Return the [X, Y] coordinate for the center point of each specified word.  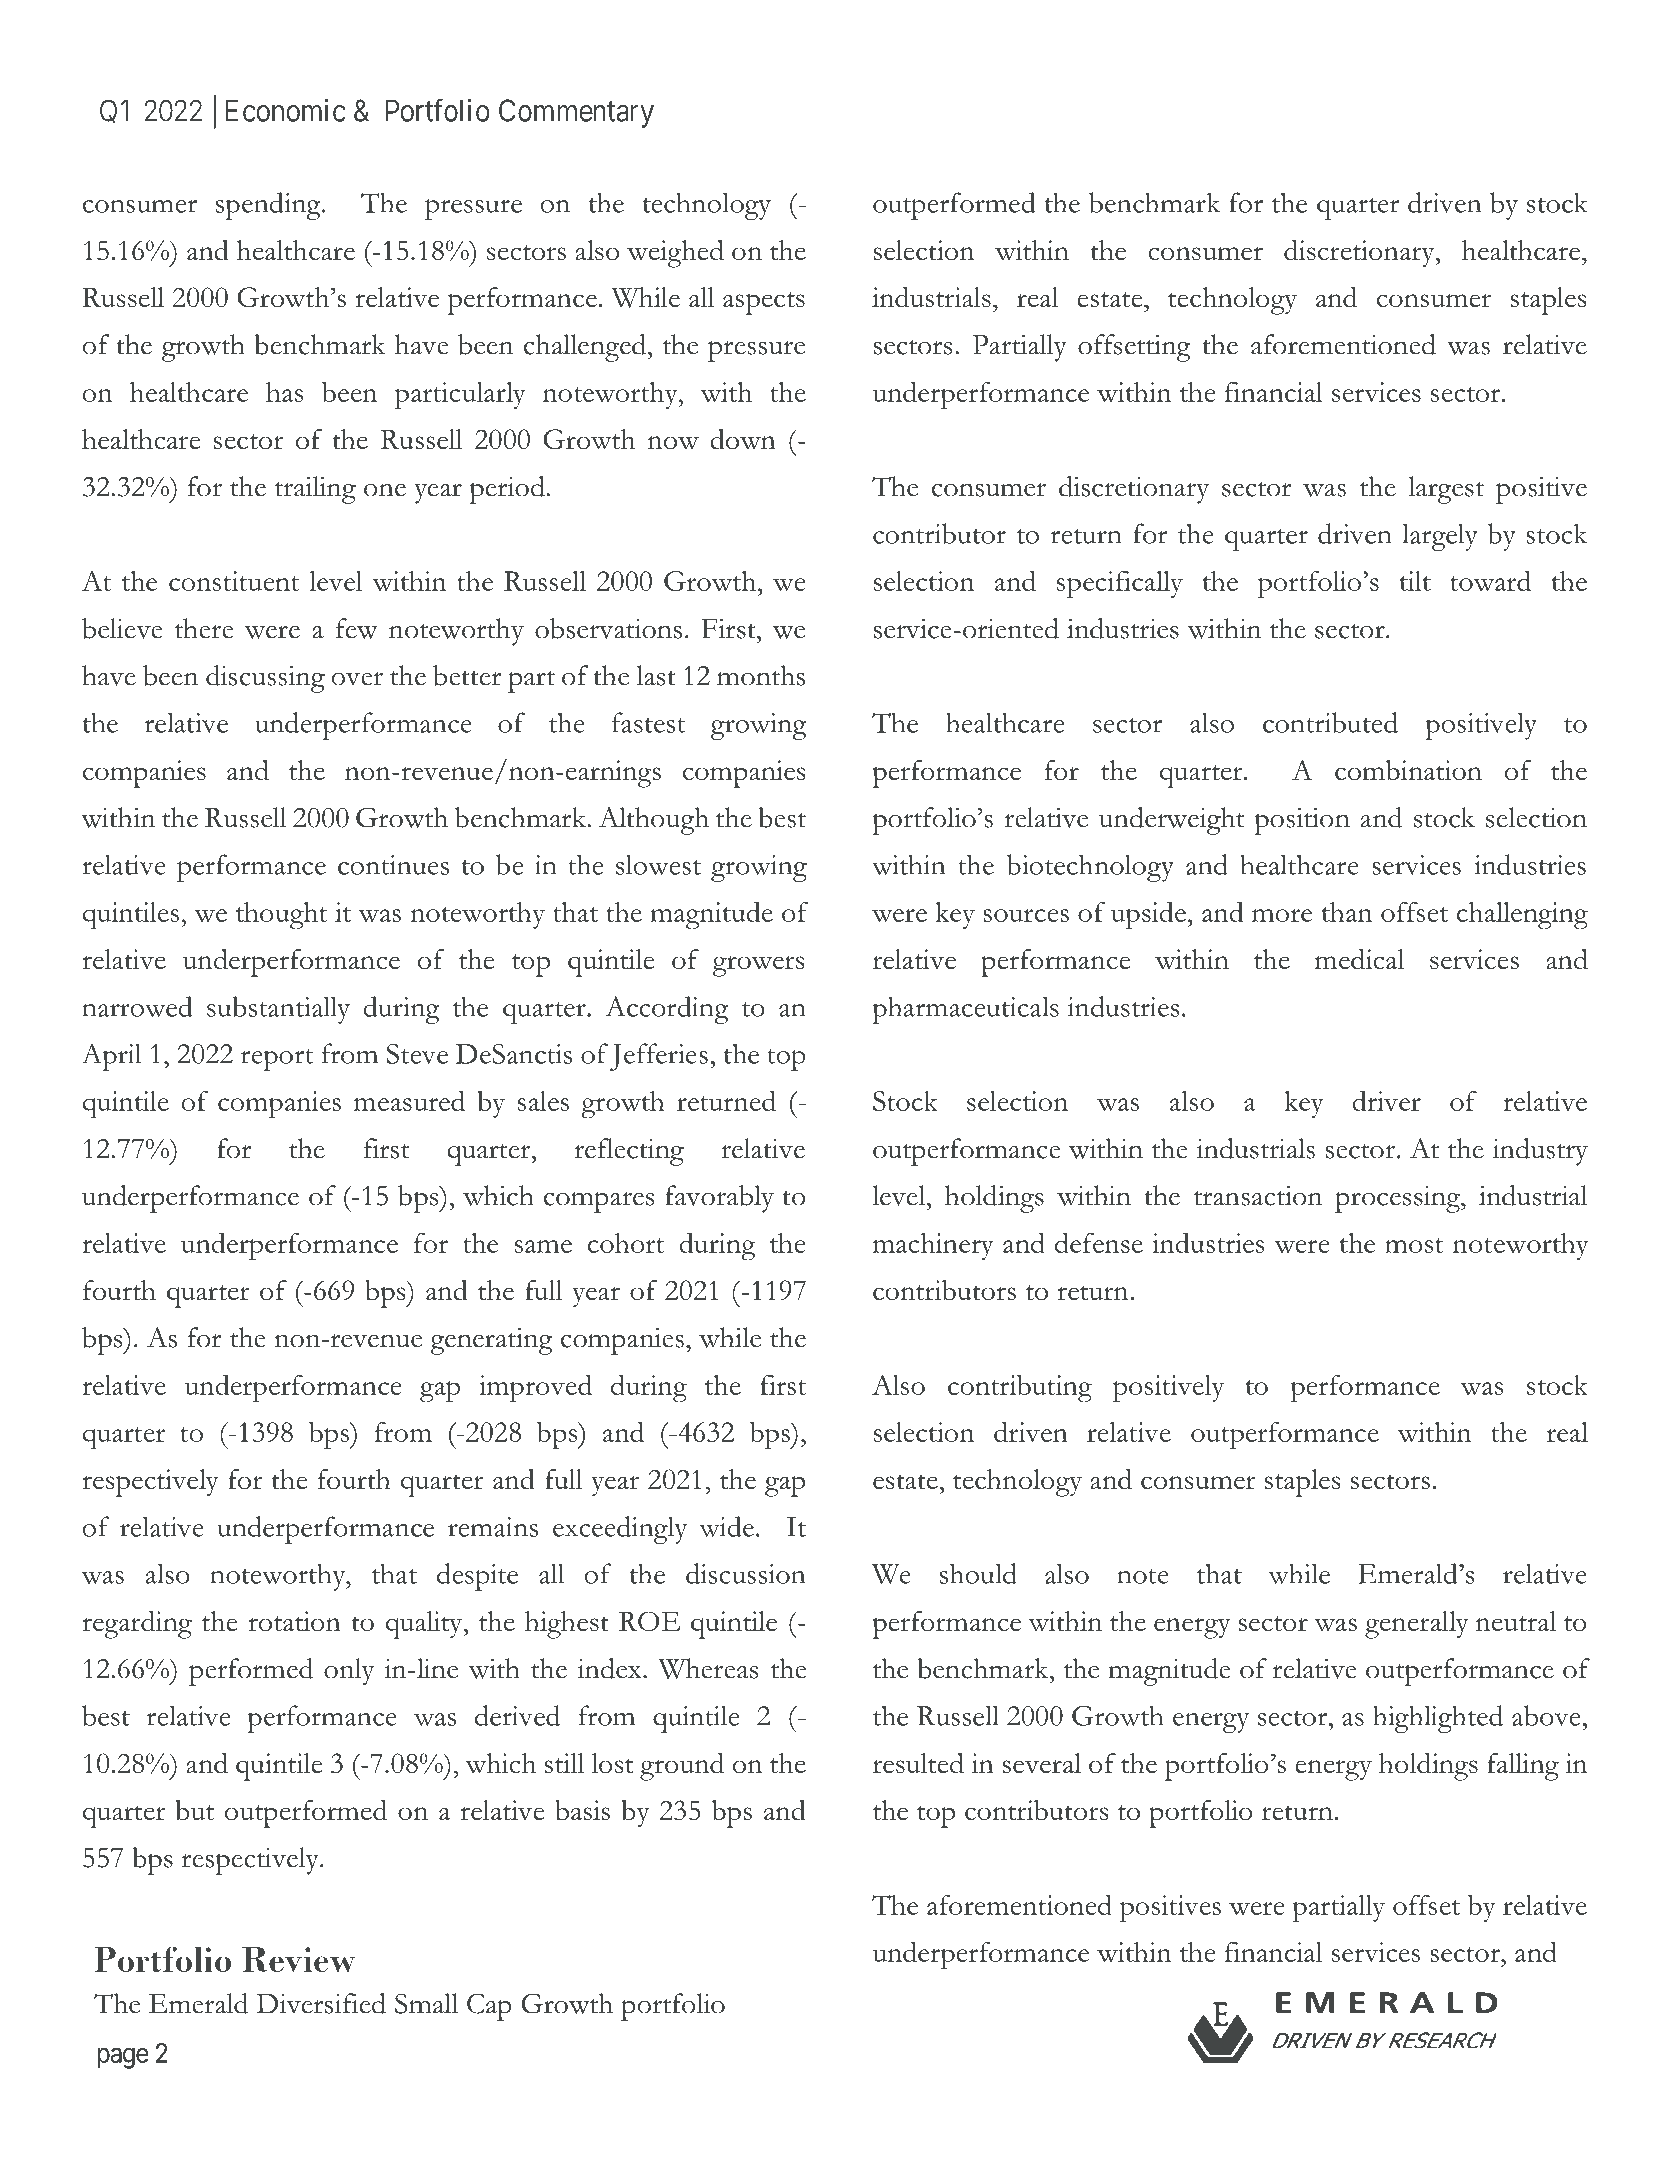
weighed [675, 254]
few [357, 628]
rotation [294, 1621]
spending [269, 206]
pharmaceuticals [965, 1010]
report [277, 1060]
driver [1386, 1100]
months [761, 675]
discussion [746, 1573]
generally [1417, 1625]
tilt [1415, 581]
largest [1446, 490]
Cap [489, 2007]
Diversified [321, 2003]
